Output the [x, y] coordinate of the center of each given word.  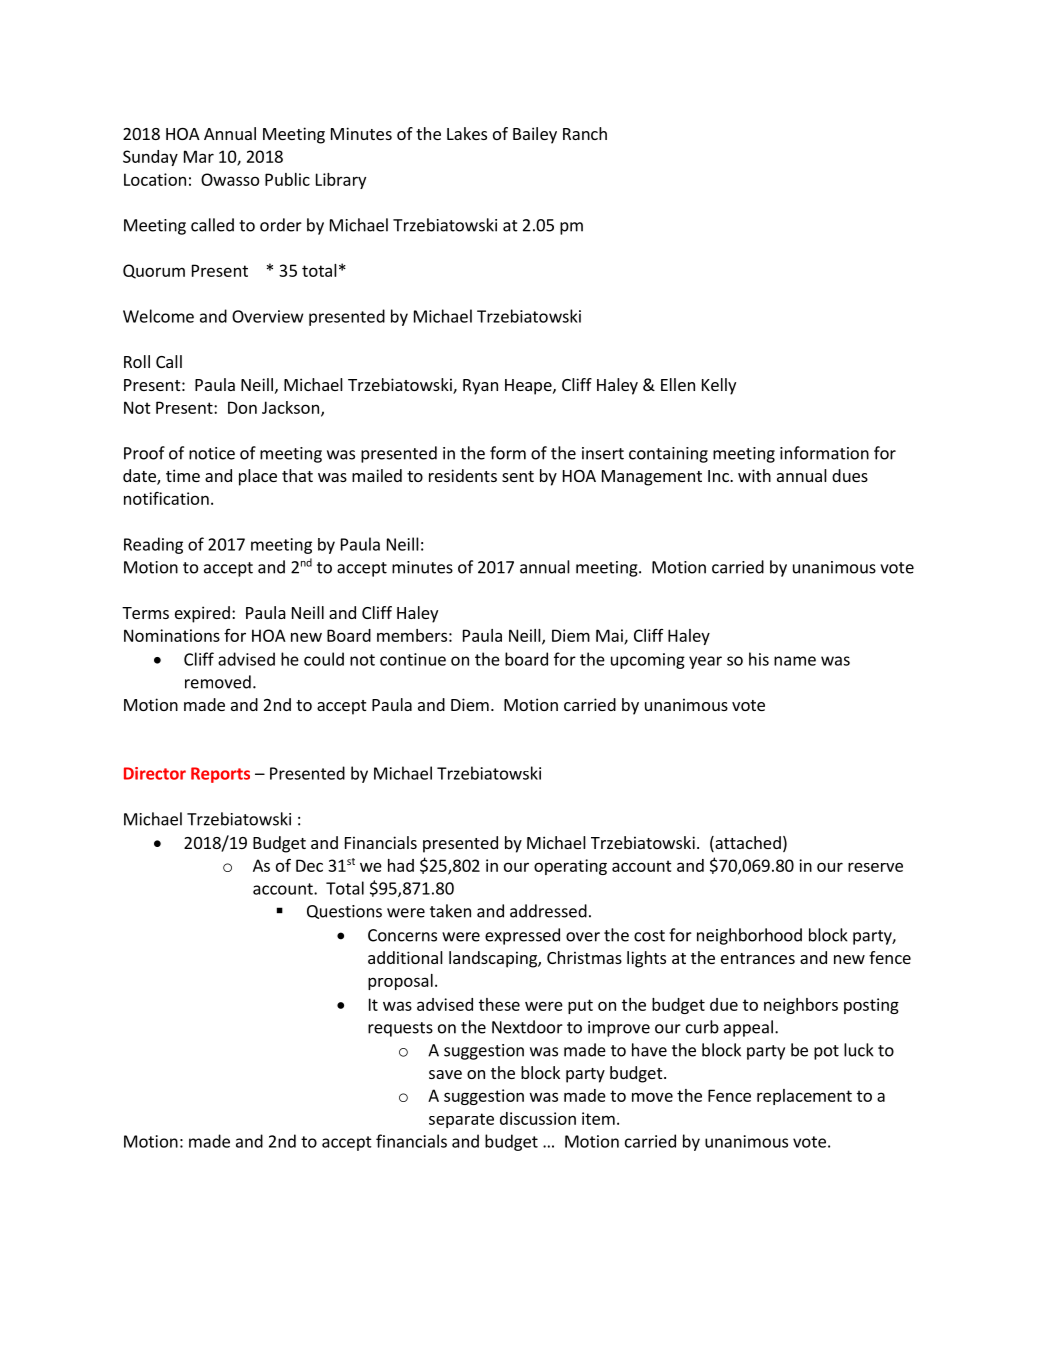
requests [400, 1029]
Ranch [585, 133]
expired [202, 614]
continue [413, 659]
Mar [199, 156]
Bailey [535, 135]
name [795, 661]
